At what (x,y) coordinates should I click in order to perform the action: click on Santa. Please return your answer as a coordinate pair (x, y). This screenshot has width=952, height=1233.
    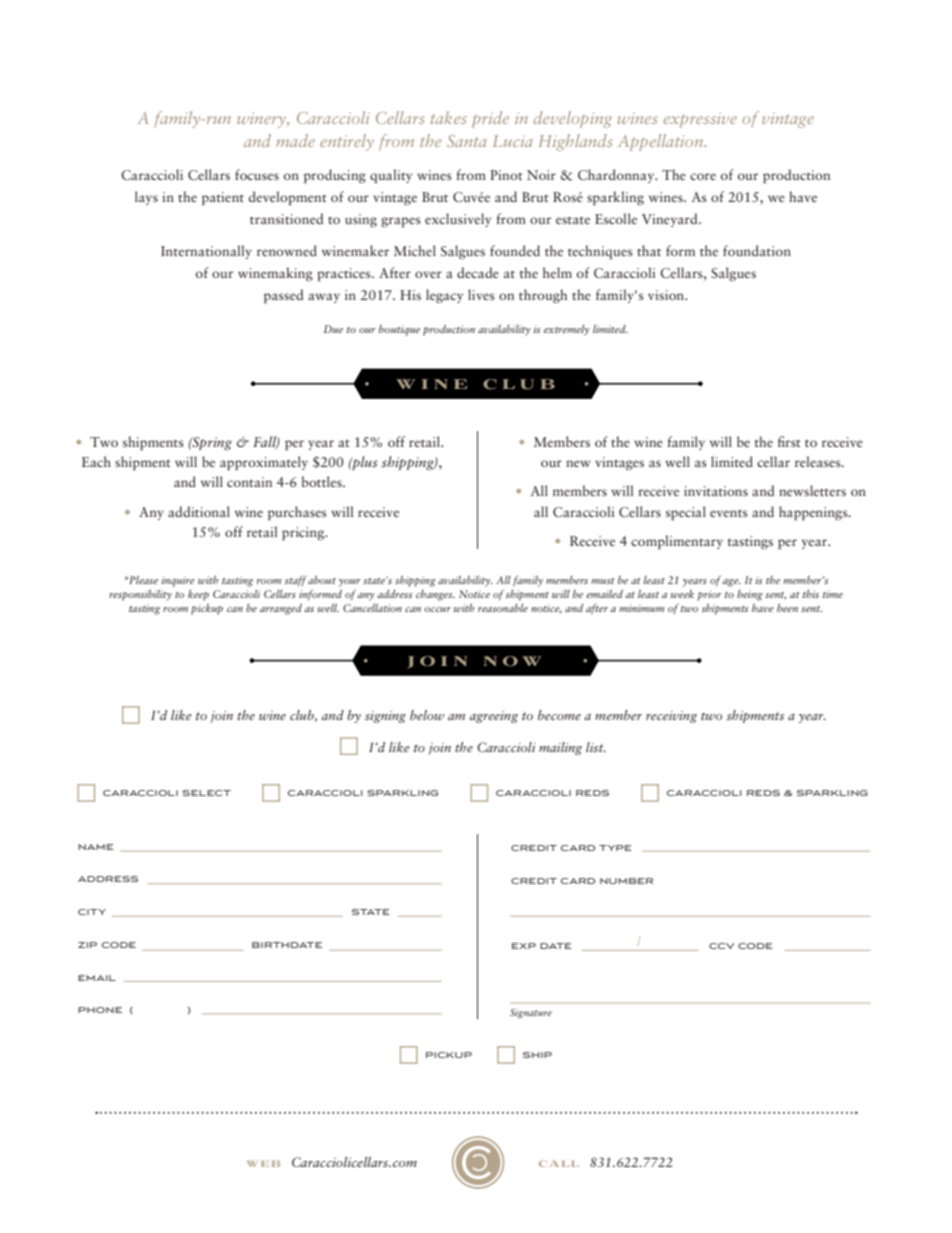
    Looking at the image, I should click on (467, 141).
